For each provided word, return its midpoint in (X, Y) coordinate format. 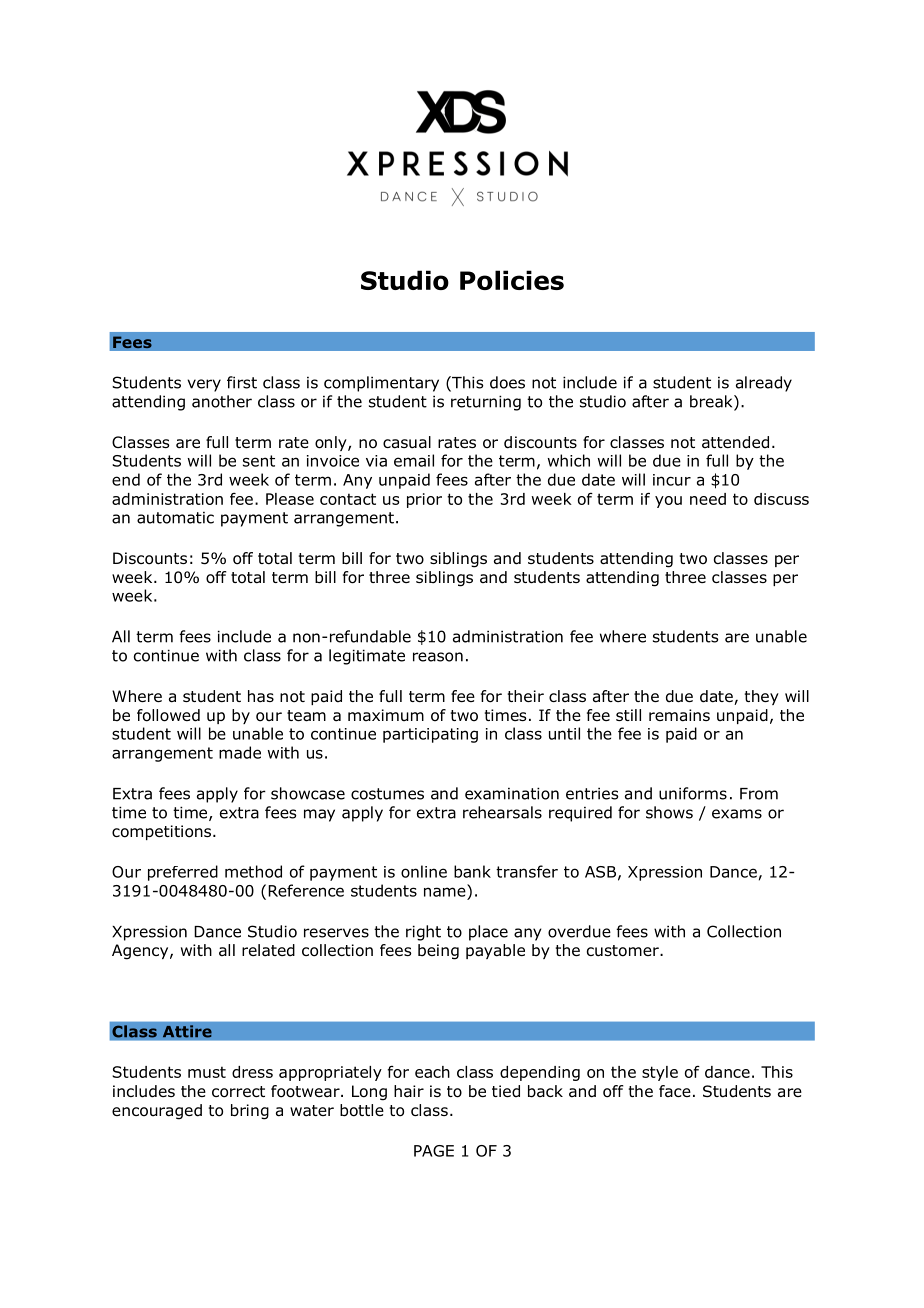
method (253, 871)
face (675, 1091)
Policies (512, 280)
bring (250, 1112)
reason (438, 657)
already (764, 384)
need (708, 499)
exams (737, 814)
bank (472, 871)
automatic (175, 518)
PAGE (434, 1151)
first (242, 382)
